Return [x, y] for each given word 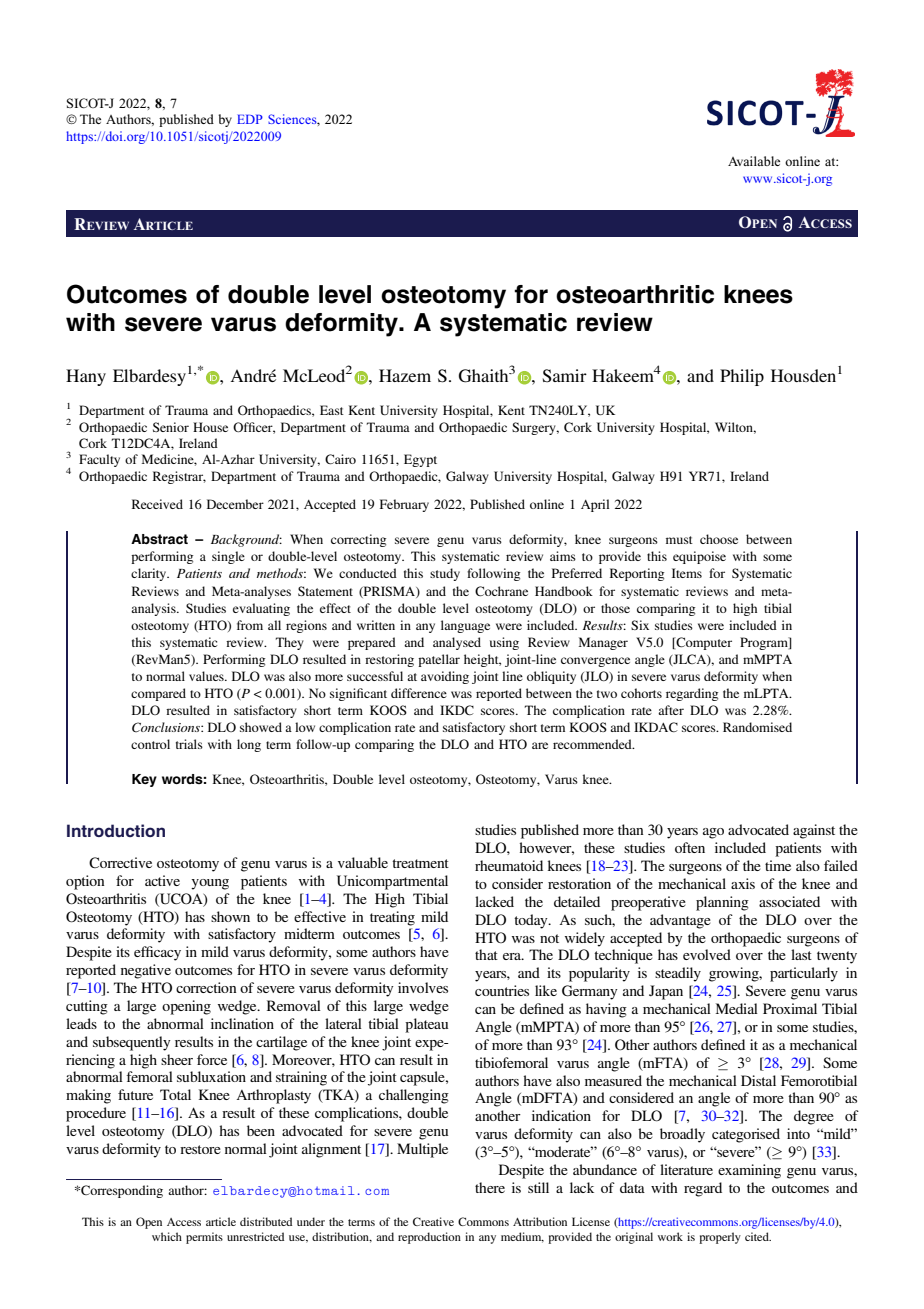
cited [758, 1236]
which [167, 1236]
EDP [250, 119]
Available [754, 161]
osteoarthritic [635, 294]
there [490, 1187]
